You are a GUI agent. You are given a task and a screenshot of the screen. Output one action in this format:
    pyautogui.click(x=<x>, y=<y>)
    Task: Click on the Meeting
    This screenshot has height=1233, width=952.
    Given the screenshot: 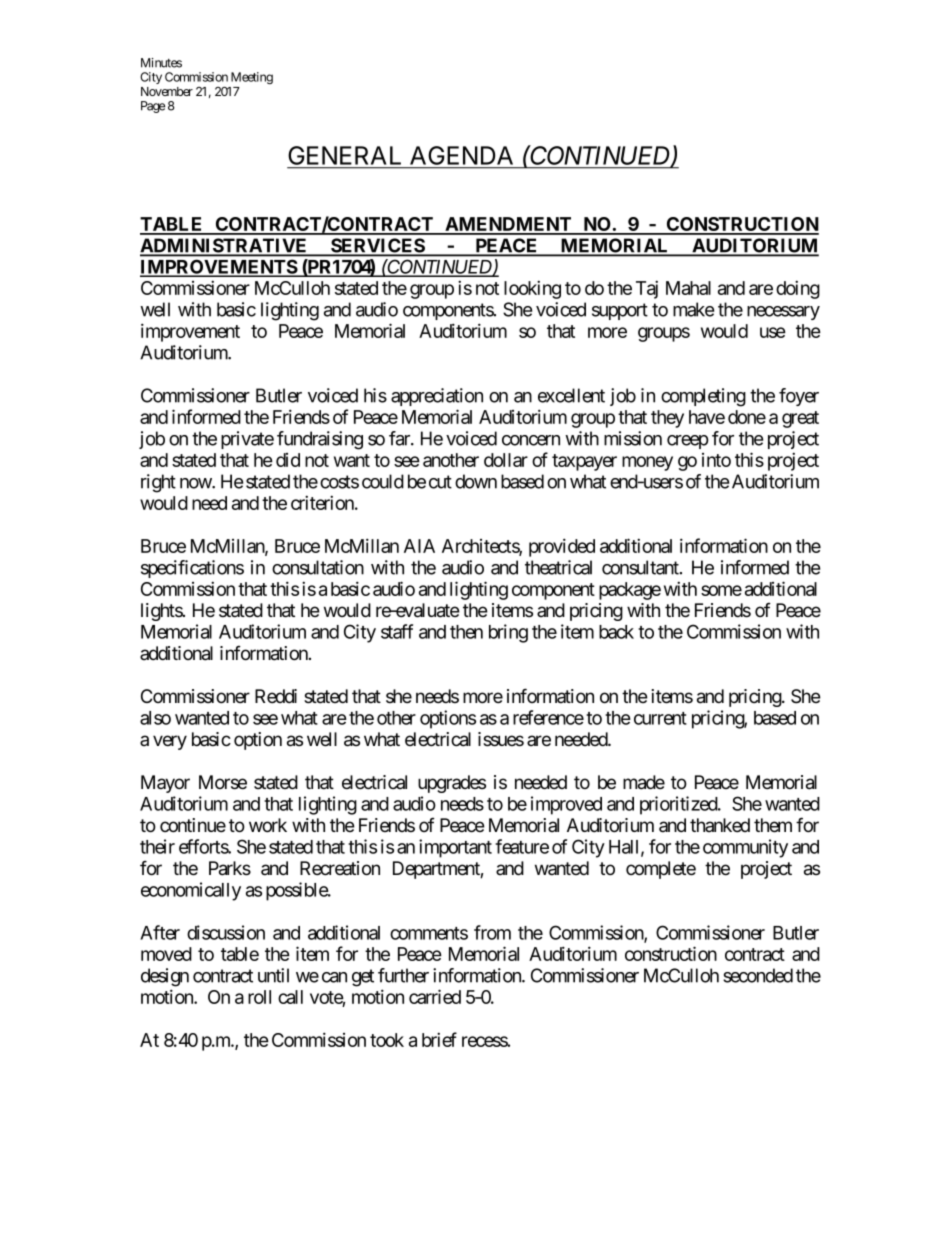 What is the action you would take?
    pyautogui.click(x=252, y=78)
